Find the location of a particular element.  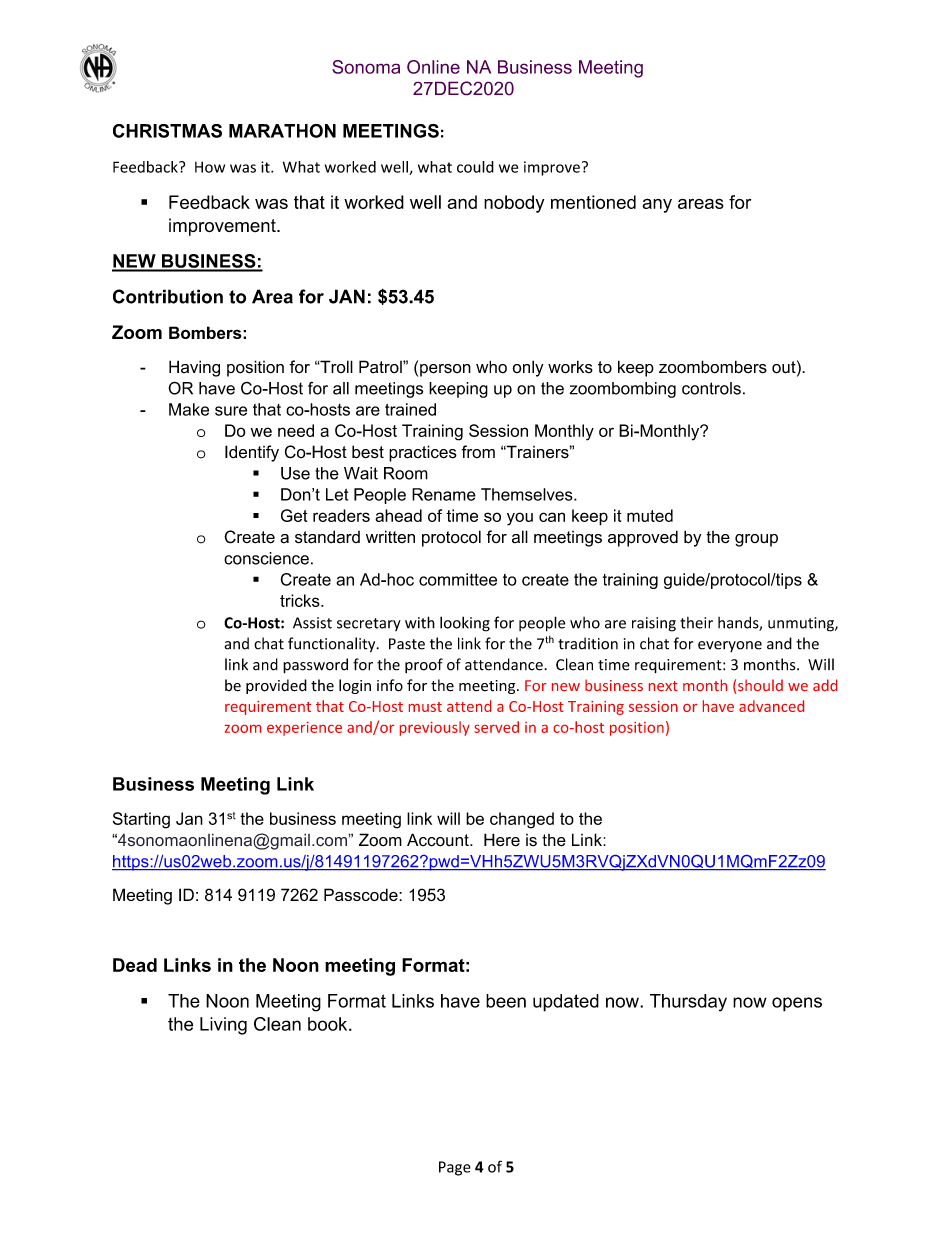

everyone is located at coordinates (730, 646).
